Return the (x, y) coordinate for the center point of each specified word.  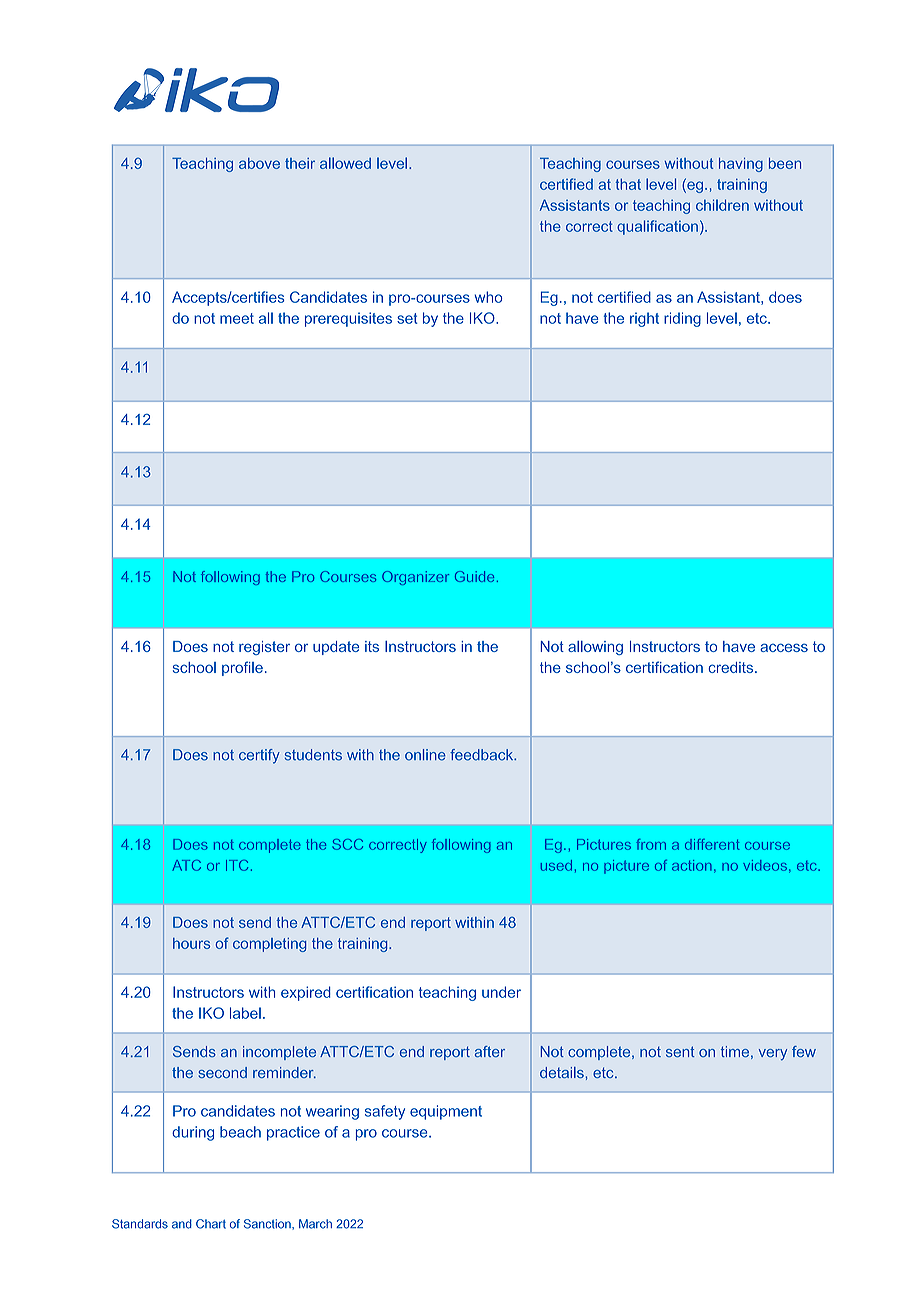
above (259, 163)
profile (242, 668)
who (488, 297)
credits (732, 667)
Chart (211, 1224)
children (722, 205)
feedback (483, 755)
